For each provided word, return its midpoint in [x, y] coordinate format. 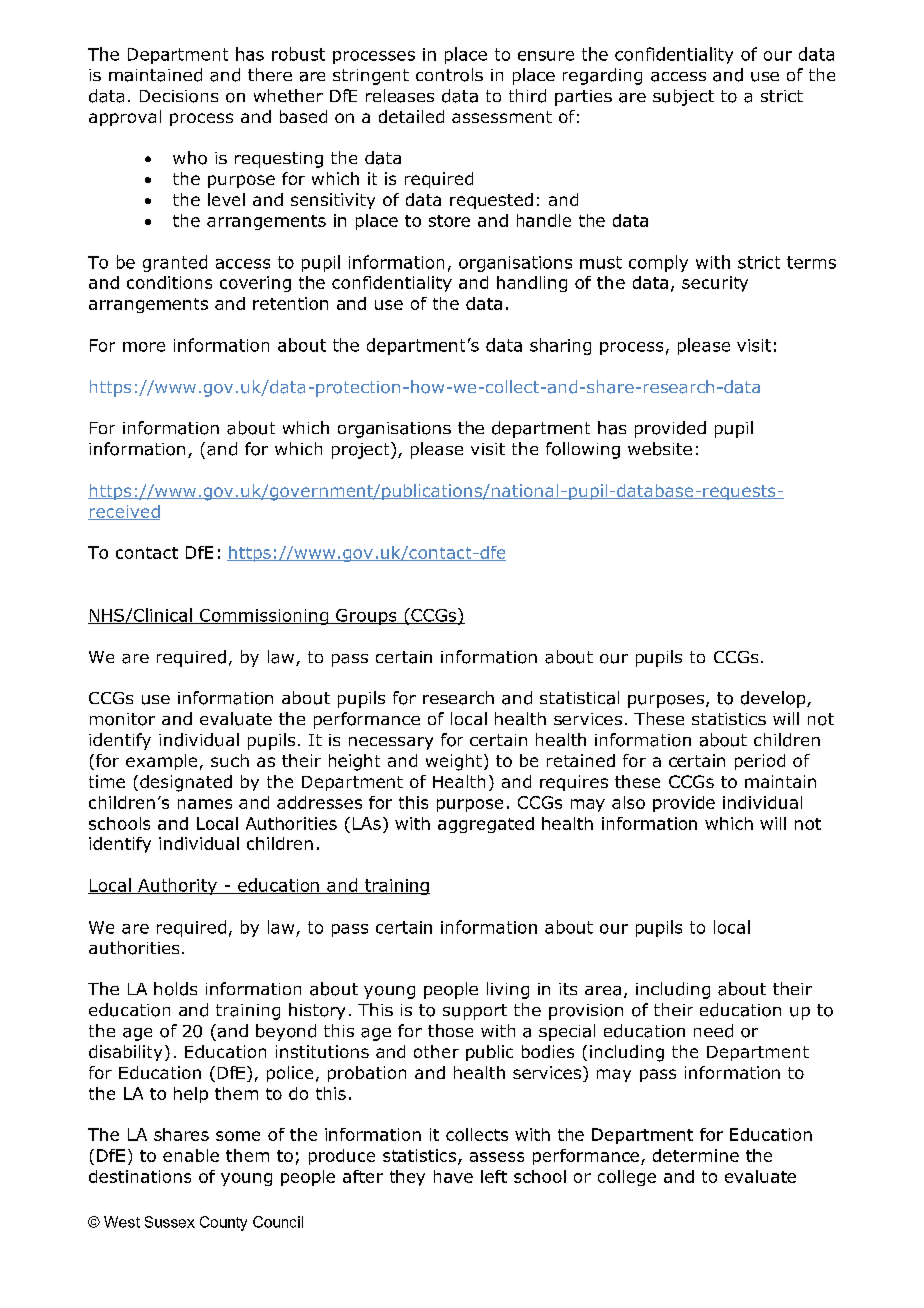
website [660, 449]
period [760, 762]
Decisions [179, 96]
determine [696, 1155]
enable [191, 1155]
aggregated [486, 825]
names [205, 804]
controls [449, 75]
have [453, 1176]
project [362, 450]
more [144, 347]
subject [683, 97]
